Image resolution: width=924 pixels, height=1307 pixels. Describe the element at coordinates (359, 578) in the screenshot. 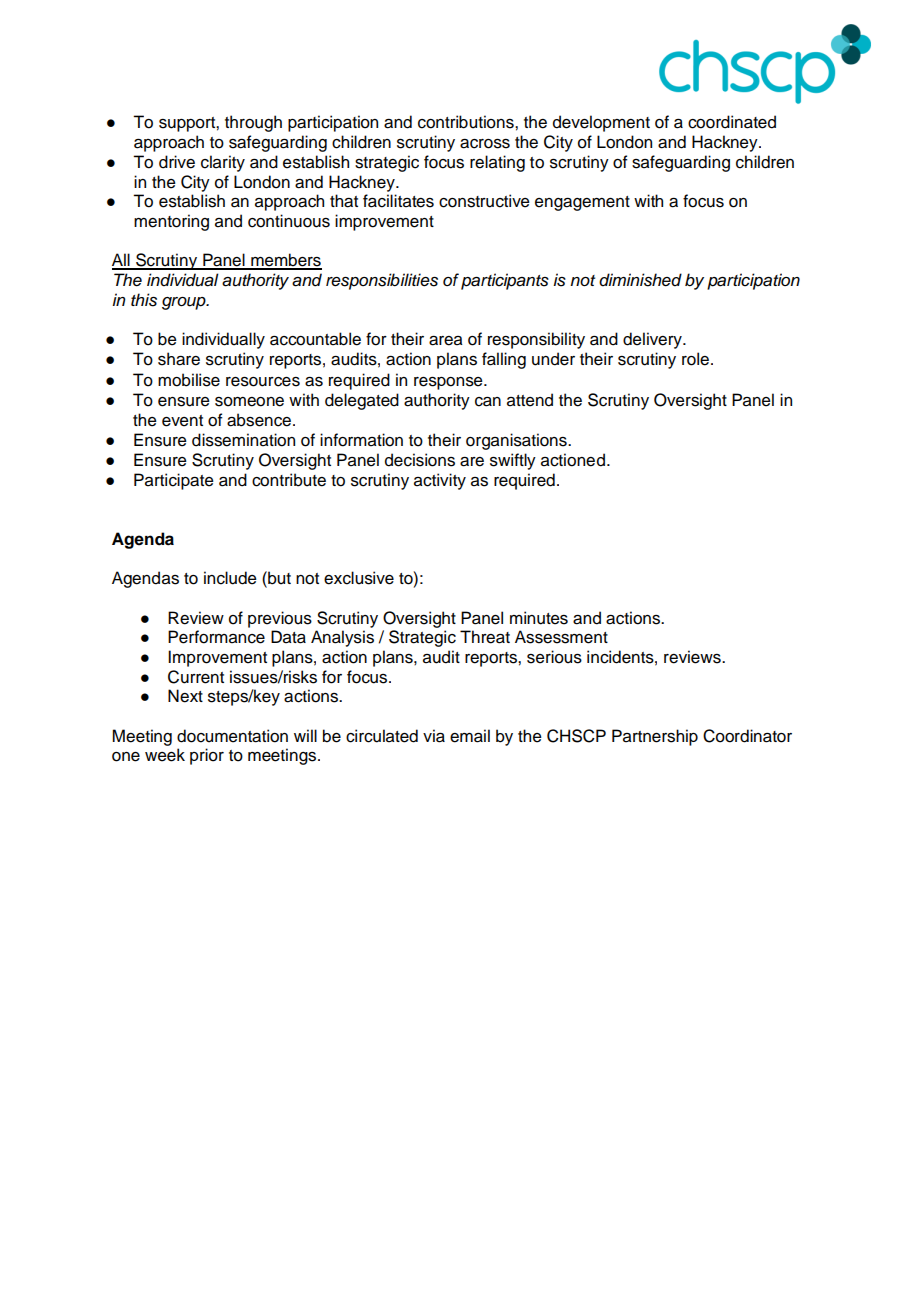

I see `exclusive` at that location.
